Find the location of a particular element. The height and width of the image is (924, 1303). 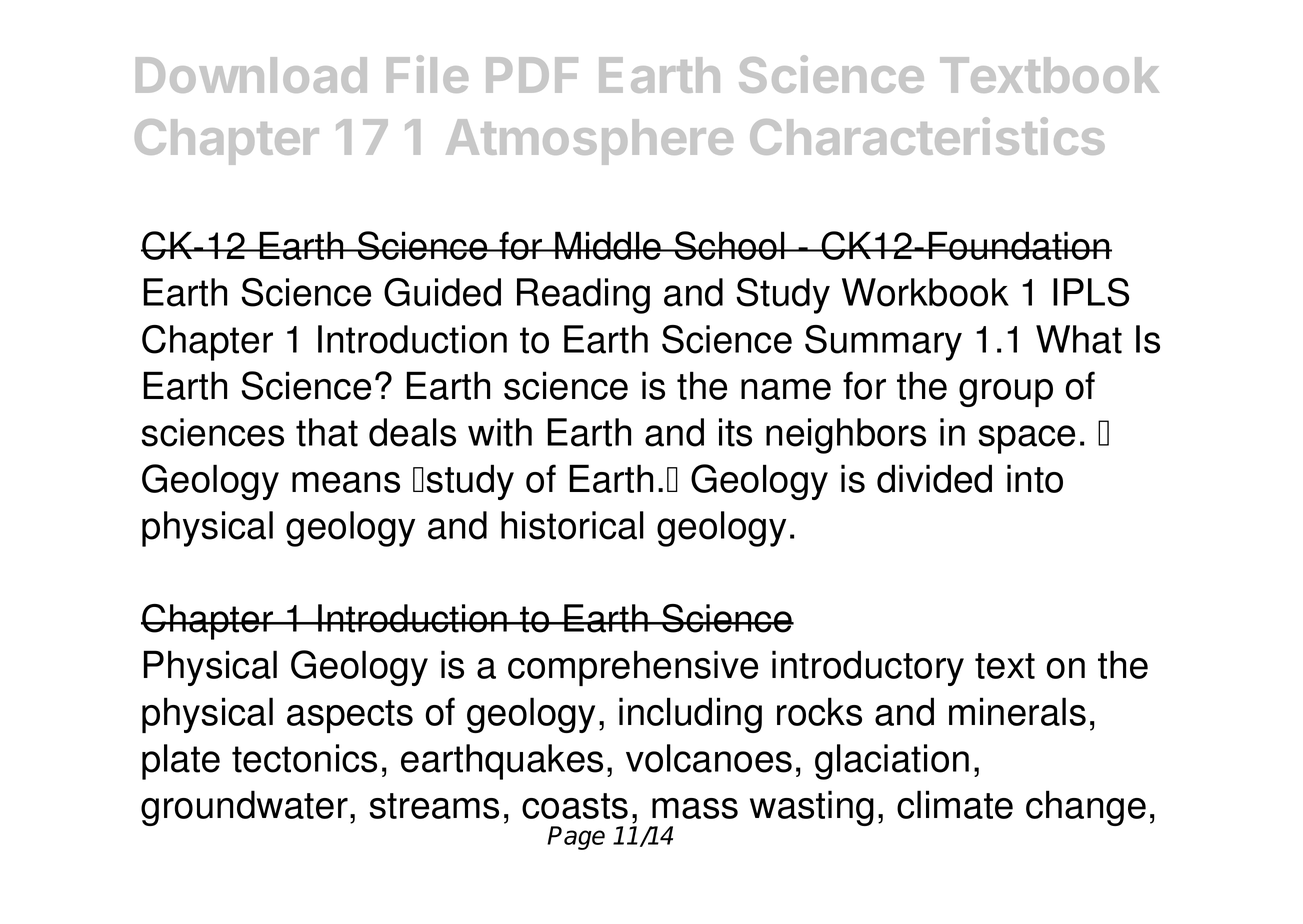

Download is located at coordinates (251, 75).
